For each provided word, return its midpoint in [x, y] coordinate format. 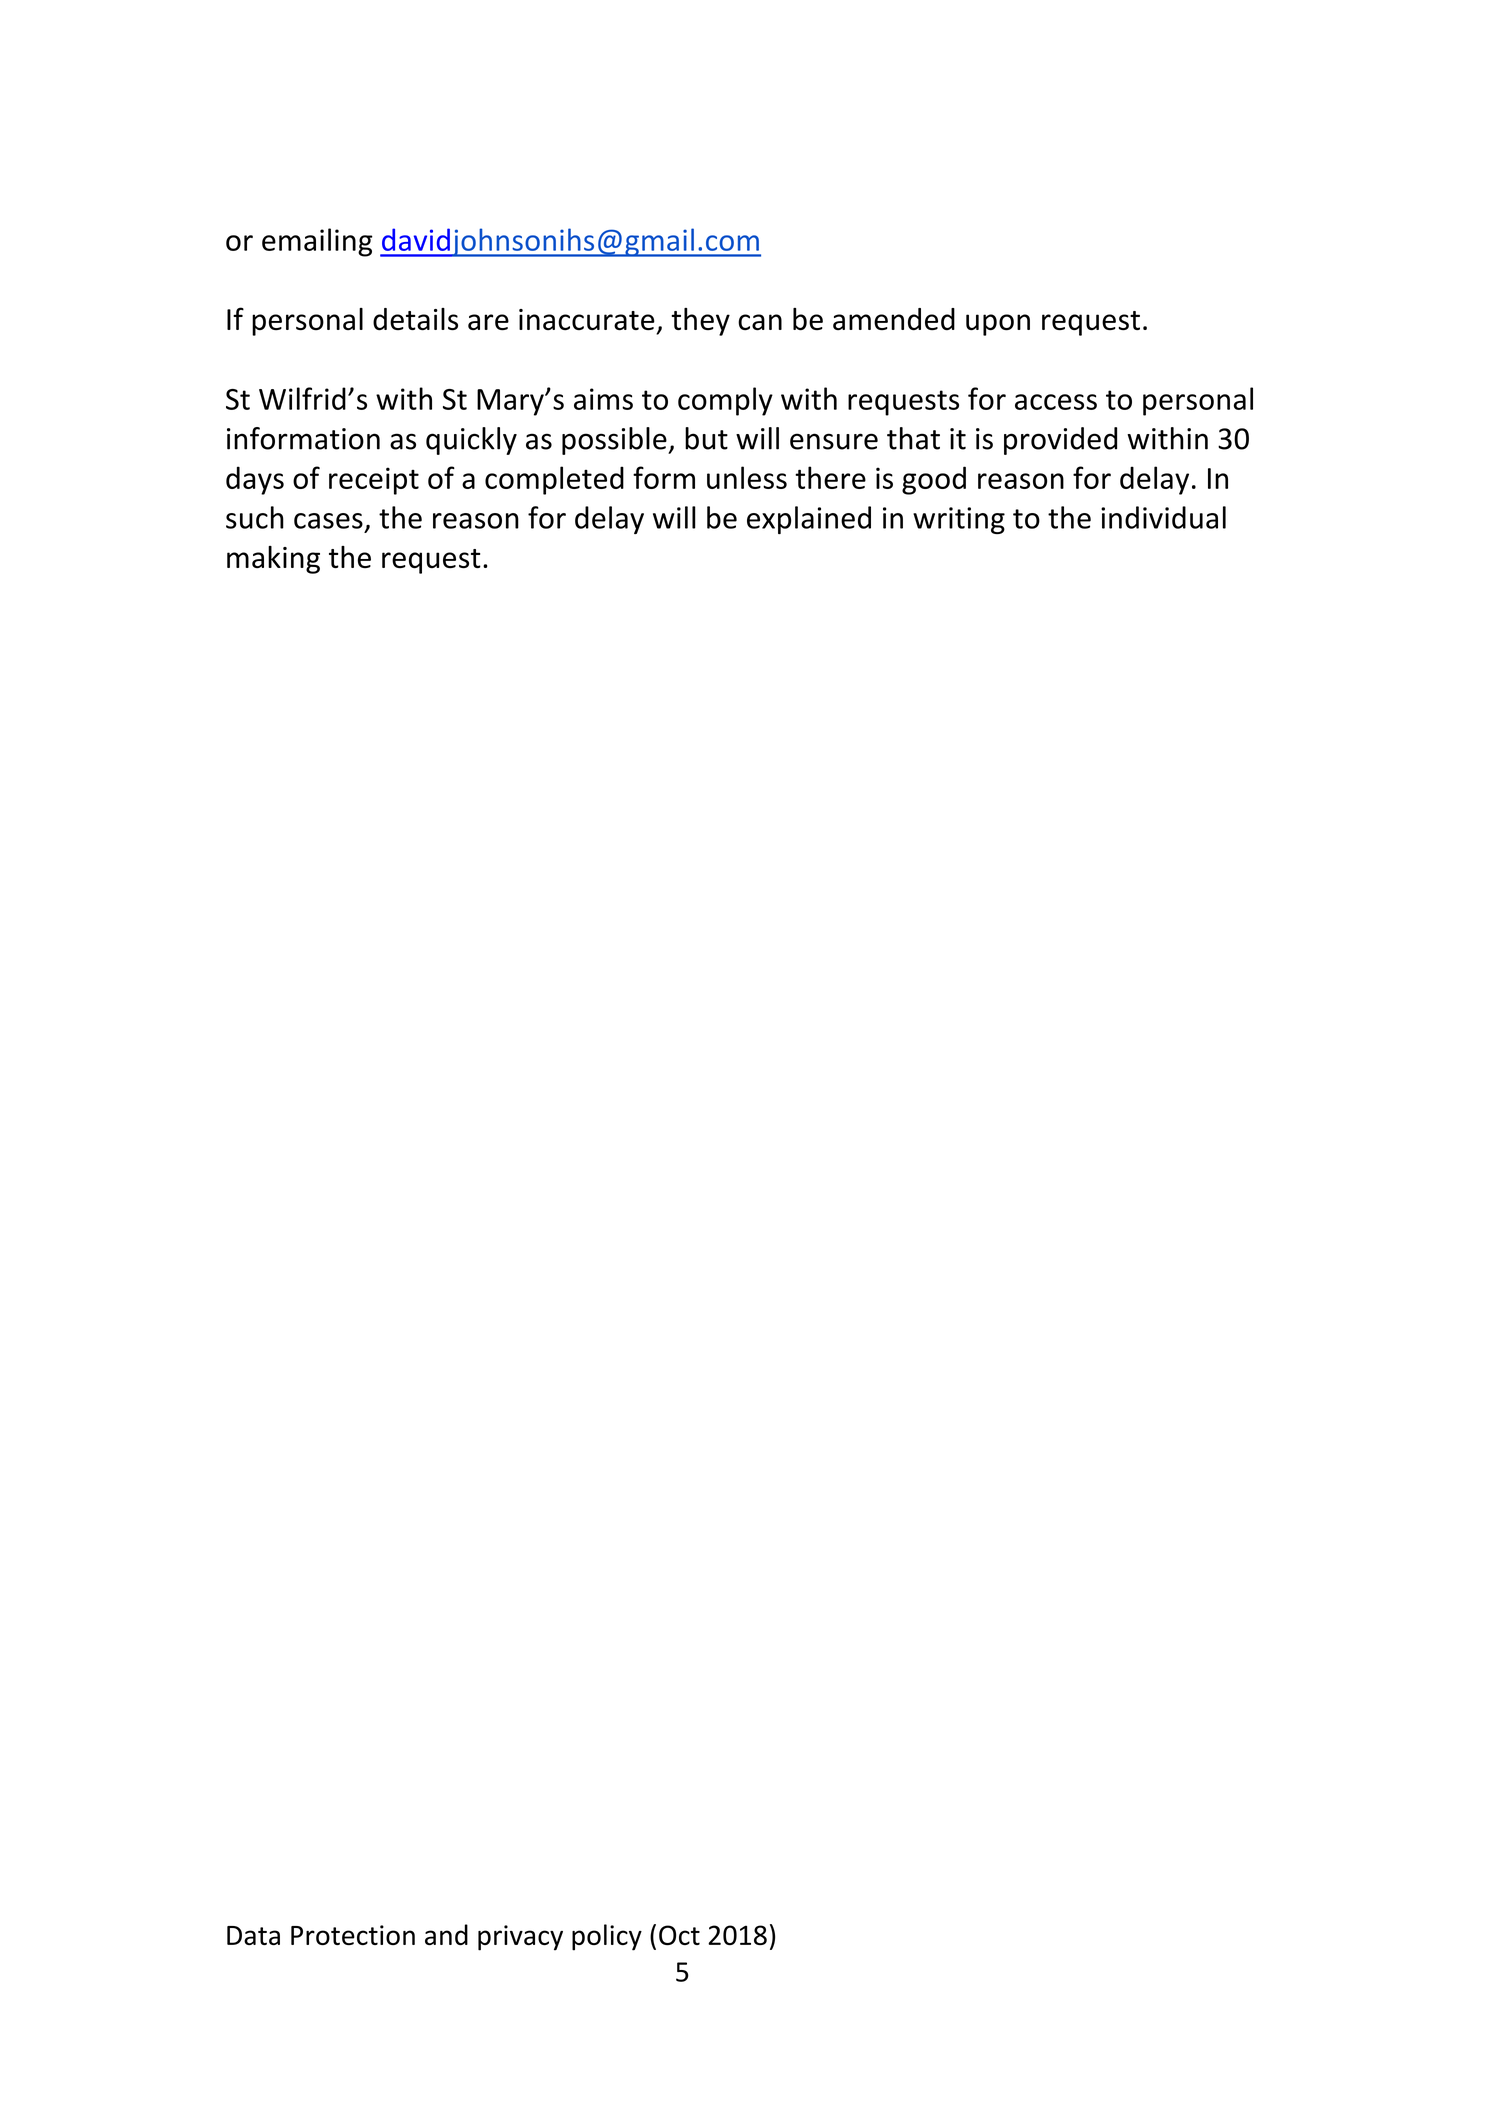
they [700, 322]
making [273, 560]
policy [607, 1937]
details [415, 319]
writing [959, 520]
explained [809, 520]
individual [1163, 517]
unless [747, 477]
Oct [679, 1935]
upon [998, 325]
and [446, 1934]
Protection [353, 1935]
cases [328, 521]
